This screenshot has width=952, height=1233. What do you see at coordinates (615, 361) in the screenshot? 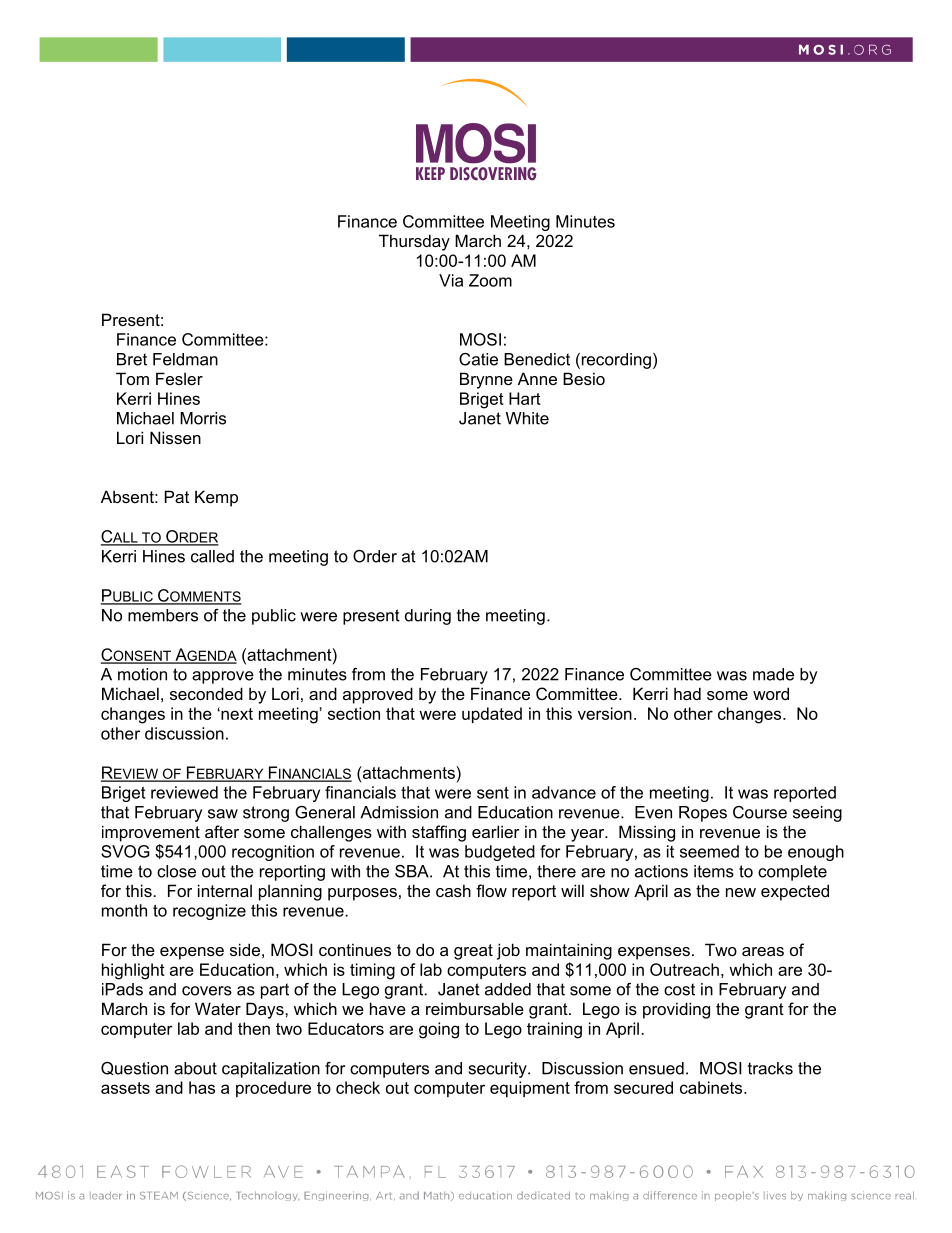
I see `recording` at bounding box center [615, 361].
